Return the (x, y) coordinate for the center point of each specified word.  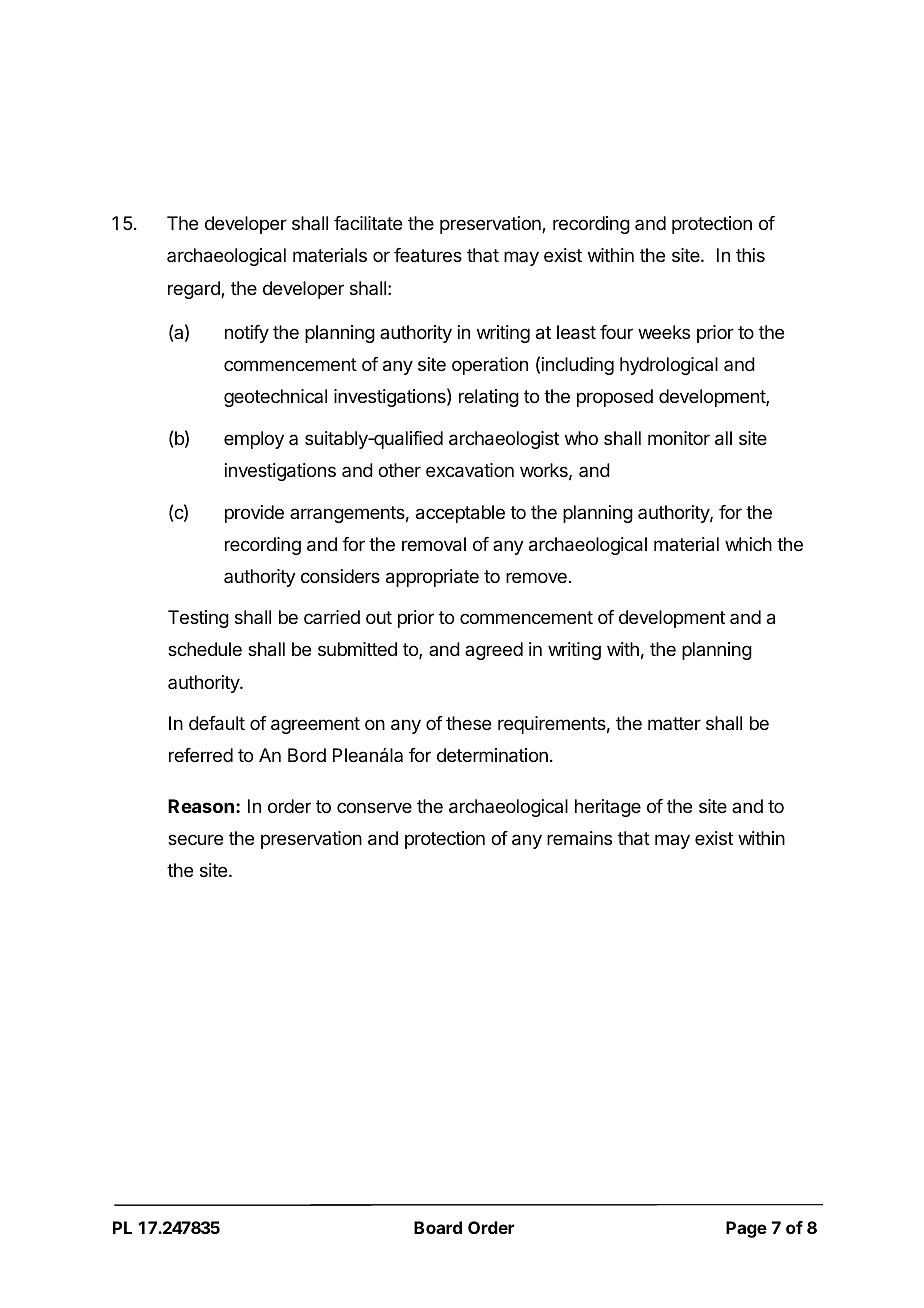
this (750, 255)
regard (195, 290)
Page (746, 1229)
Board (438, 1227)
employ (254, 440)
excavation (470, 470)
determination (492, 755)
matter (674, 723)
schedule (205, 649)
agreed (494, 651)
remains (579, 838)
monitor (679, 438)
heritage (608, 808)
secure (195, 839)
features (428, 255)
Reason (201, 806)
